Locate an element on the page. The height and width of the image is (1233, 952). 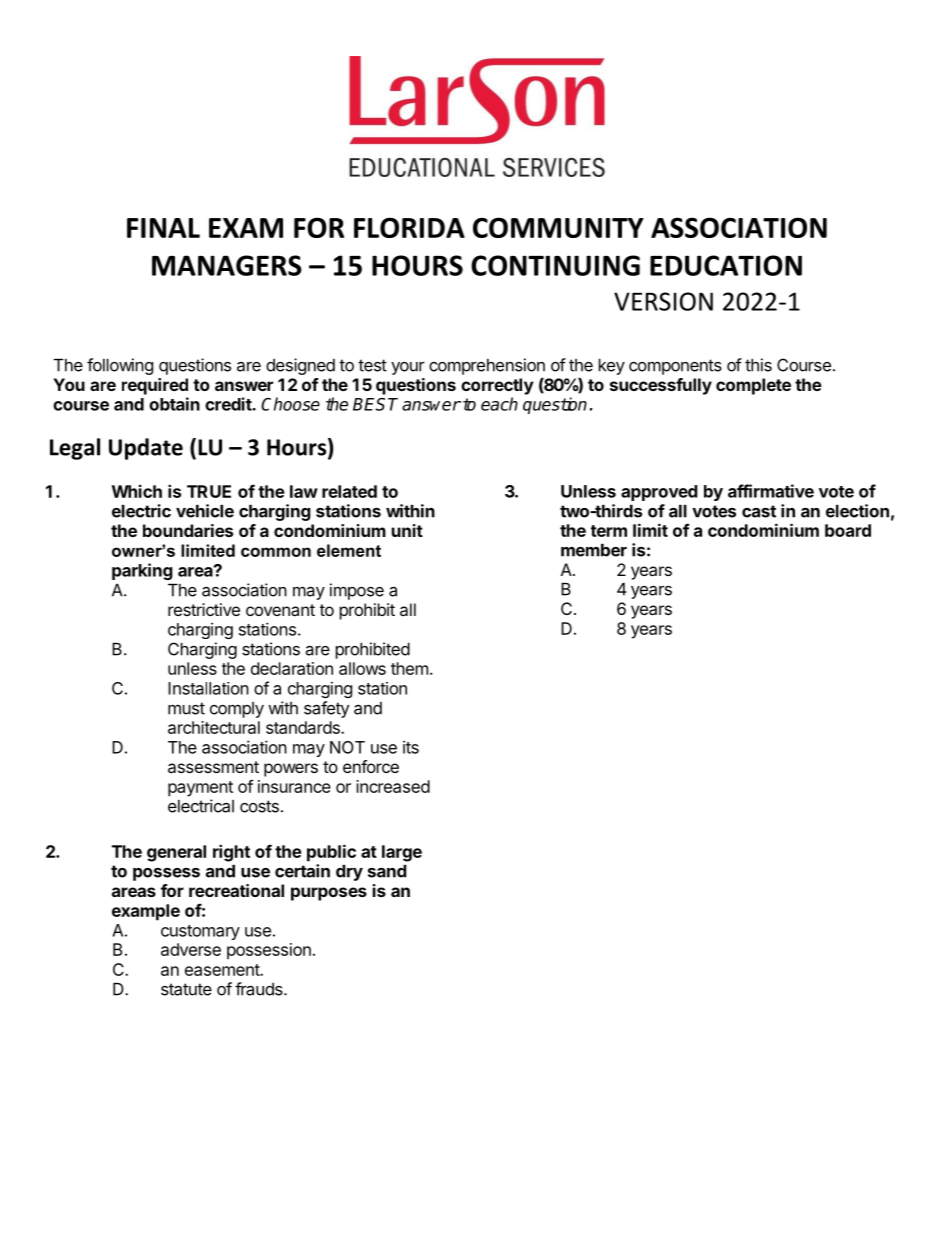
EDUCATION is located at coordinates (726, 265).
